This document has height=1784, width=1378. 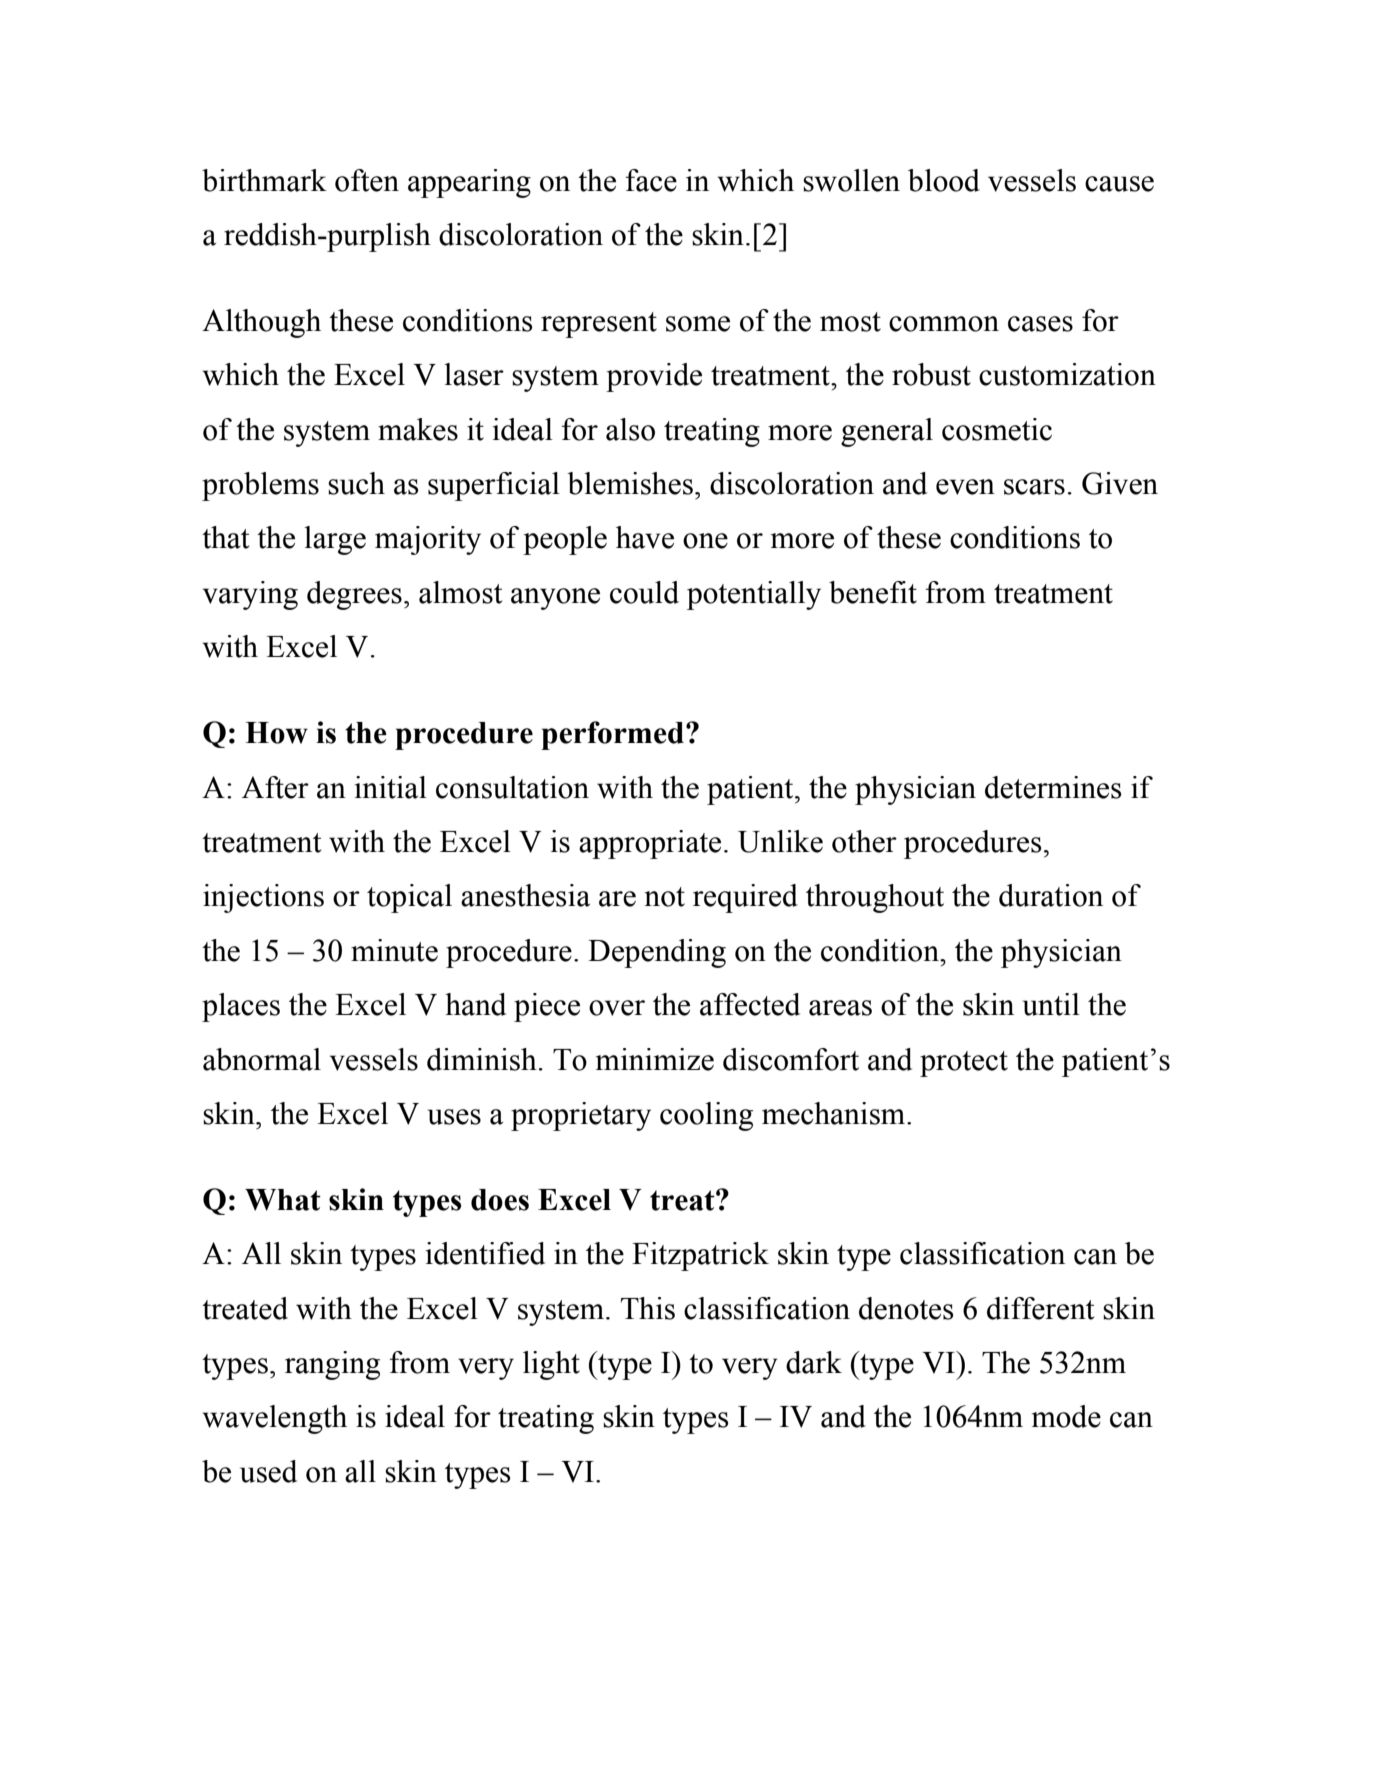 What do you see at coordinates (367, 180) in the document?
I see `often` at bounding box center [367, 180].
